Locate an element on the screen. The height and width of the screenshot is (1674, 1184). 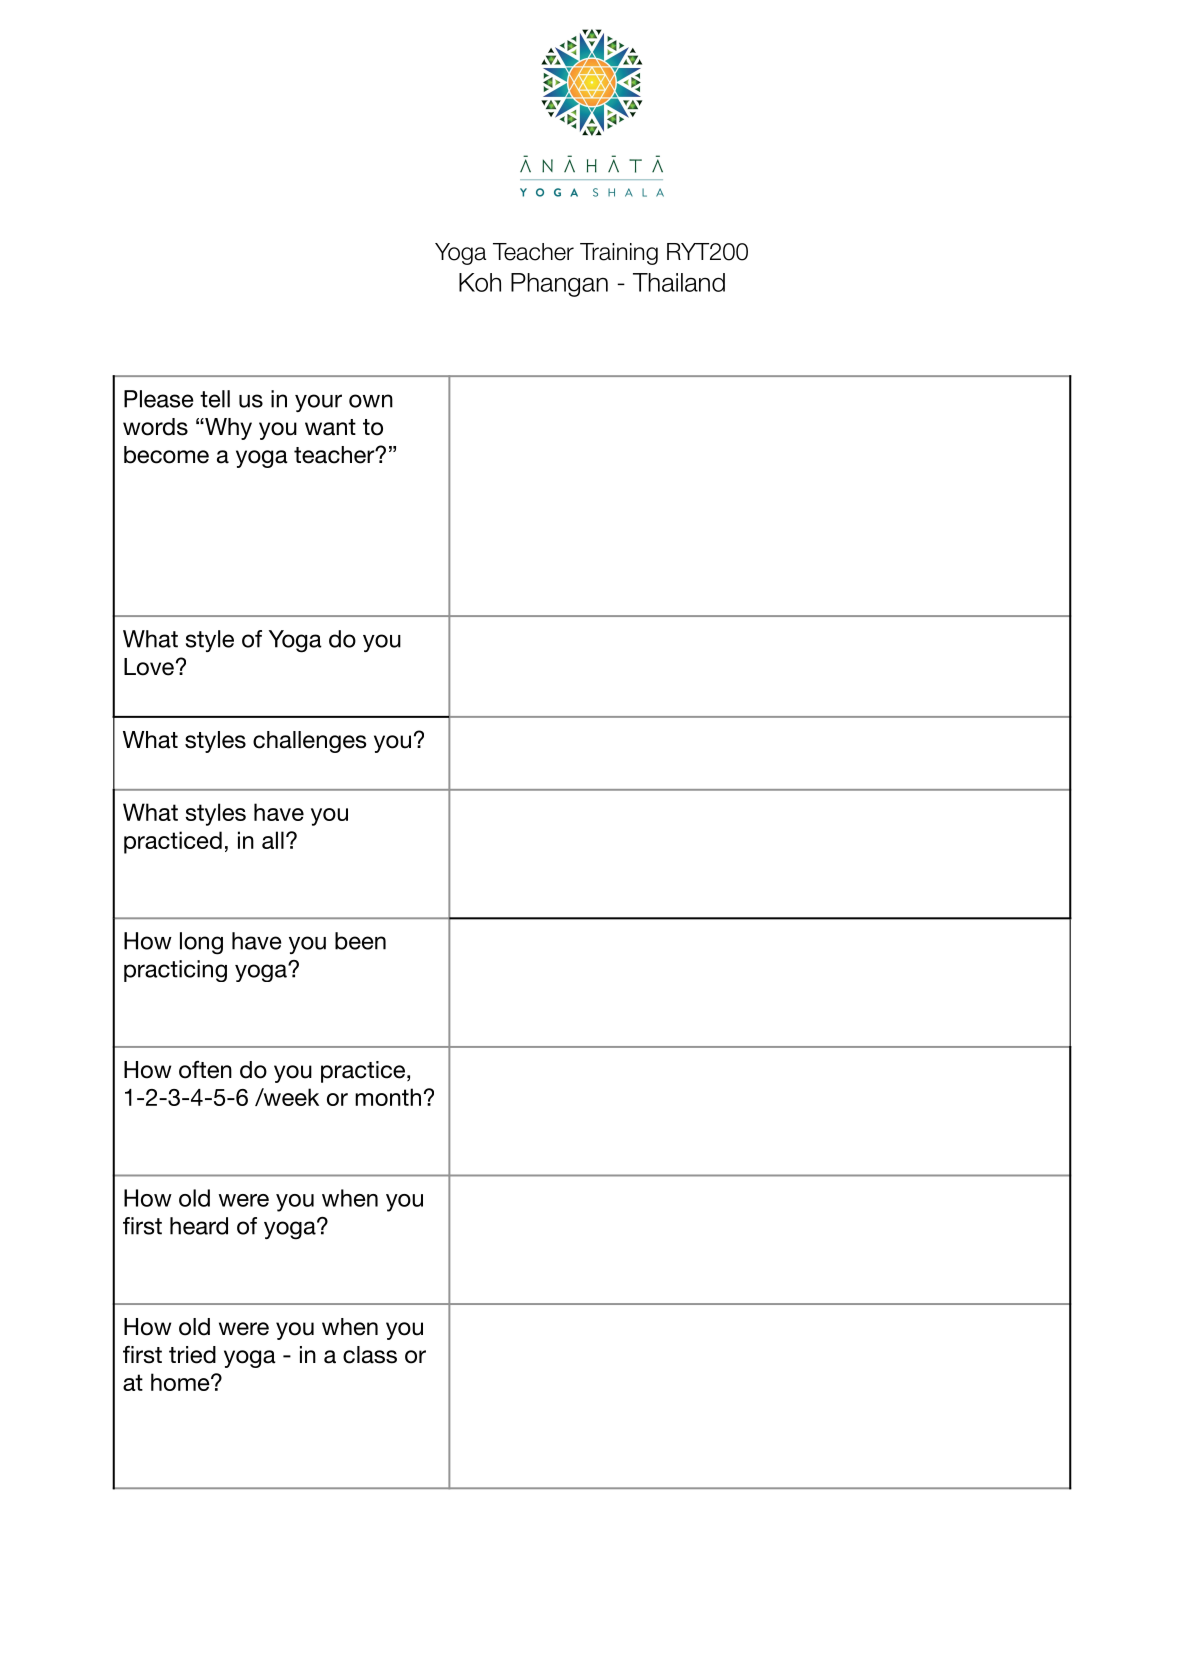
practicing is located at coordinates (175, 971).
